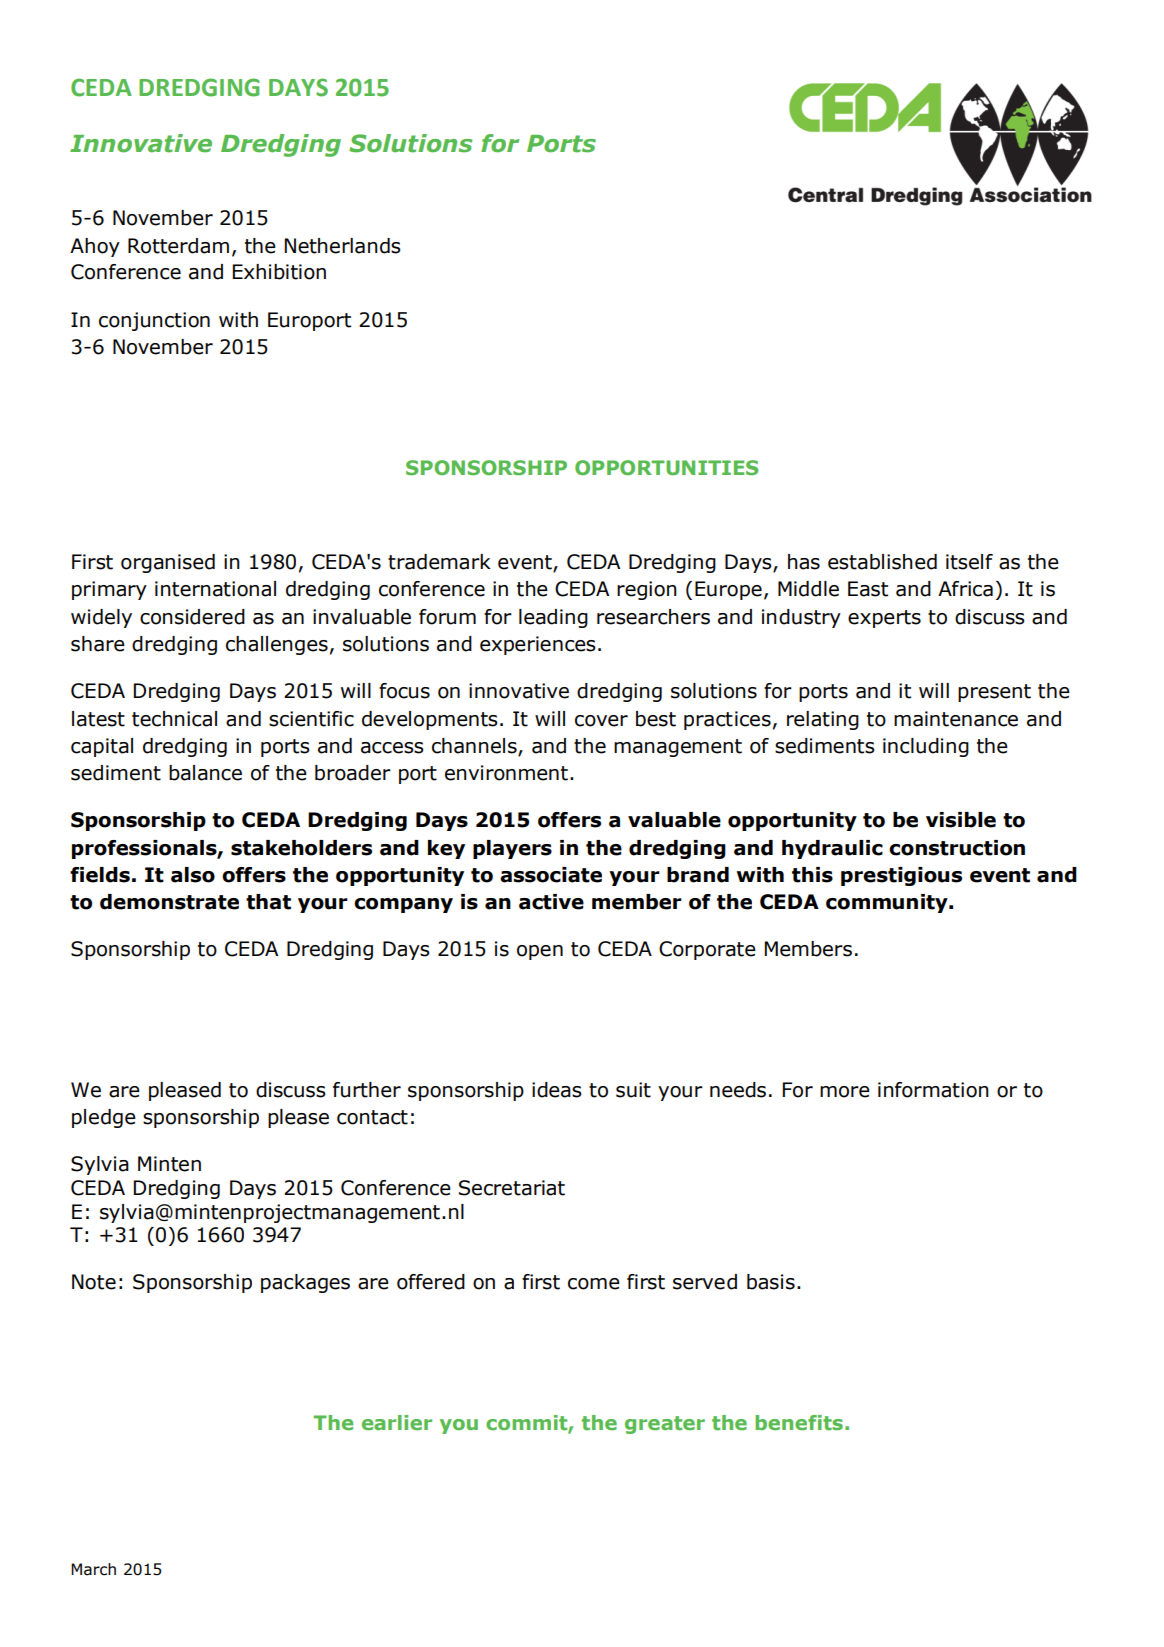 Image resolution: width=1164 pixels, height=1647 pixels. Describe the element at coordinates (901, 876) in the screenshot. I see `prestigious` at that location.
